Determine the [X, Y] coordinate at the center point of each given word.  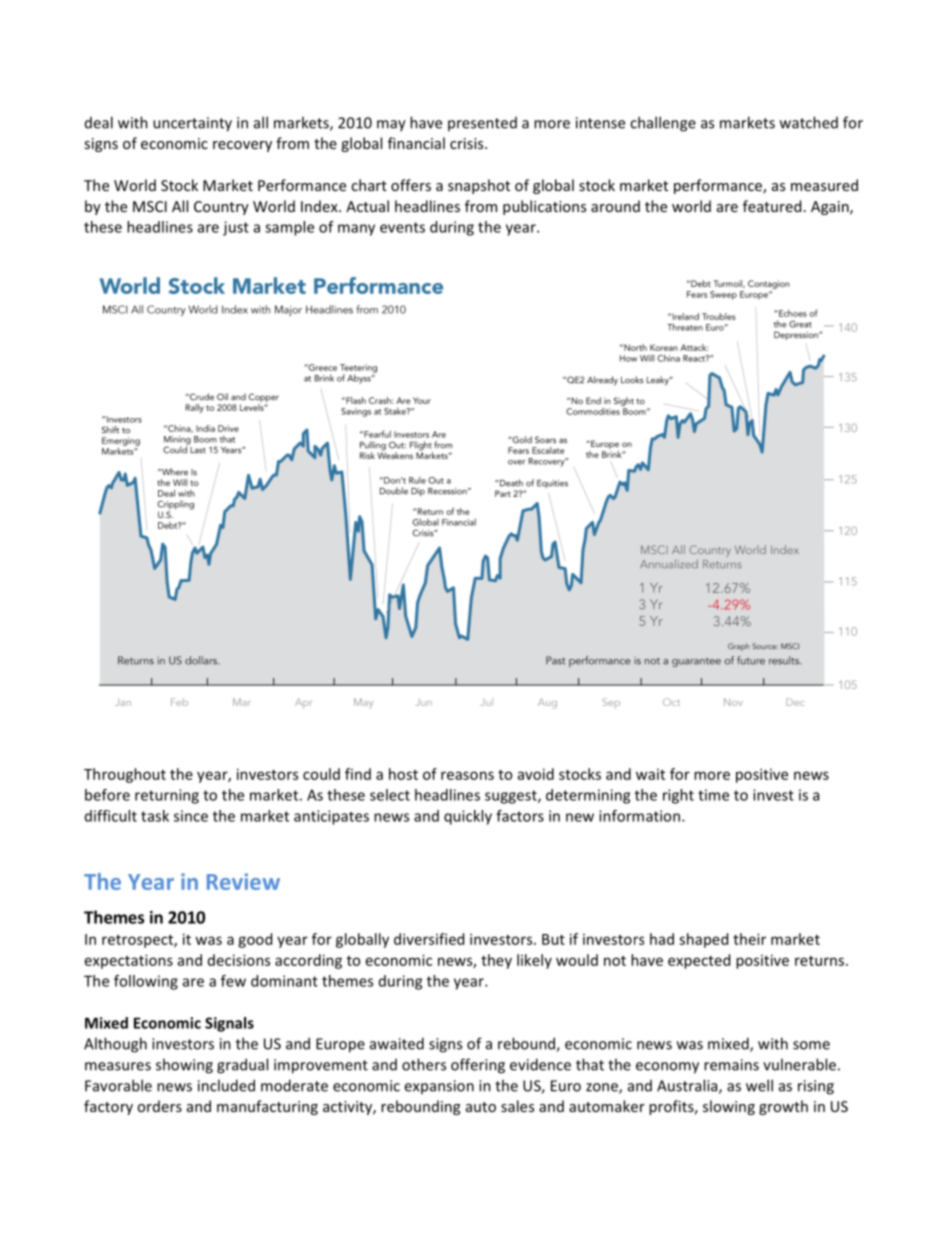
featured [772, 206]
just [236, 228]
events [402, 227]
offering [478, 1066]
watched [809, 122]
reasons [467, 775]
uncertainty [192, 124]
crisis [468, 143]
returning [167, 796]
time [713, 795]
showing [184, 1066]
